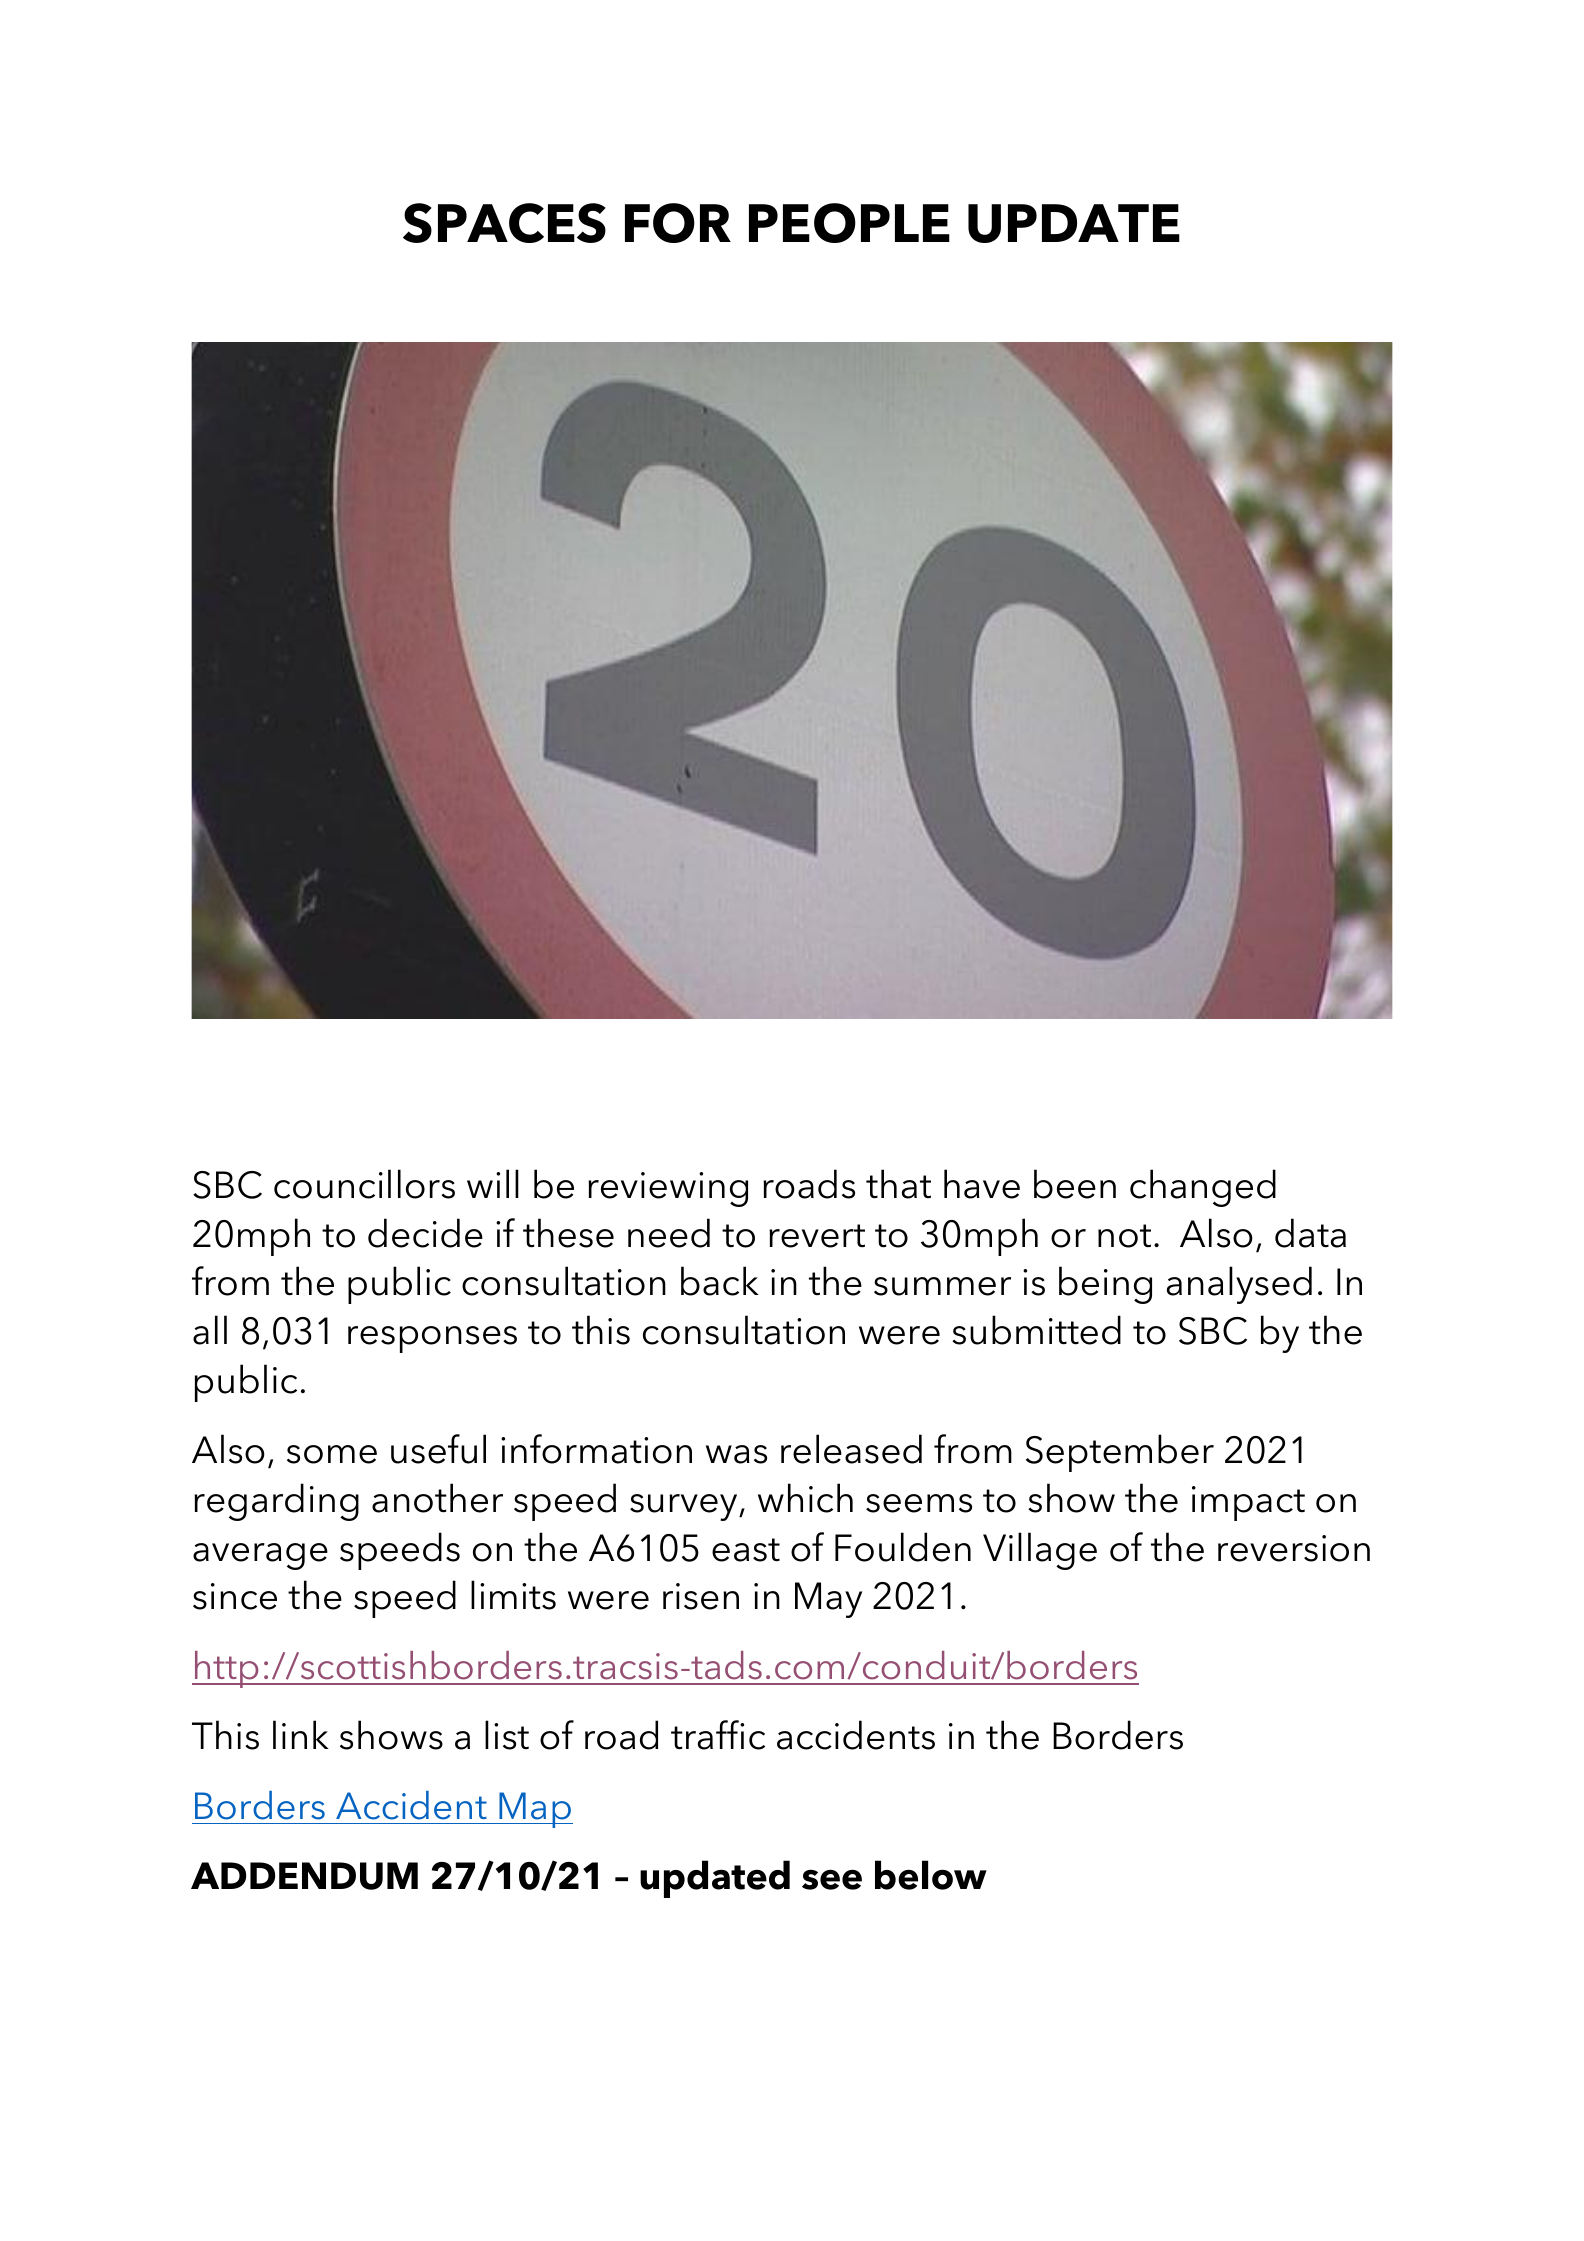 The height and width of the screenshot is (2241, 1584). What do you see at coordinates (720, 1281) in the screenshot?
I see `back` at bounding box center [720, 1281].
